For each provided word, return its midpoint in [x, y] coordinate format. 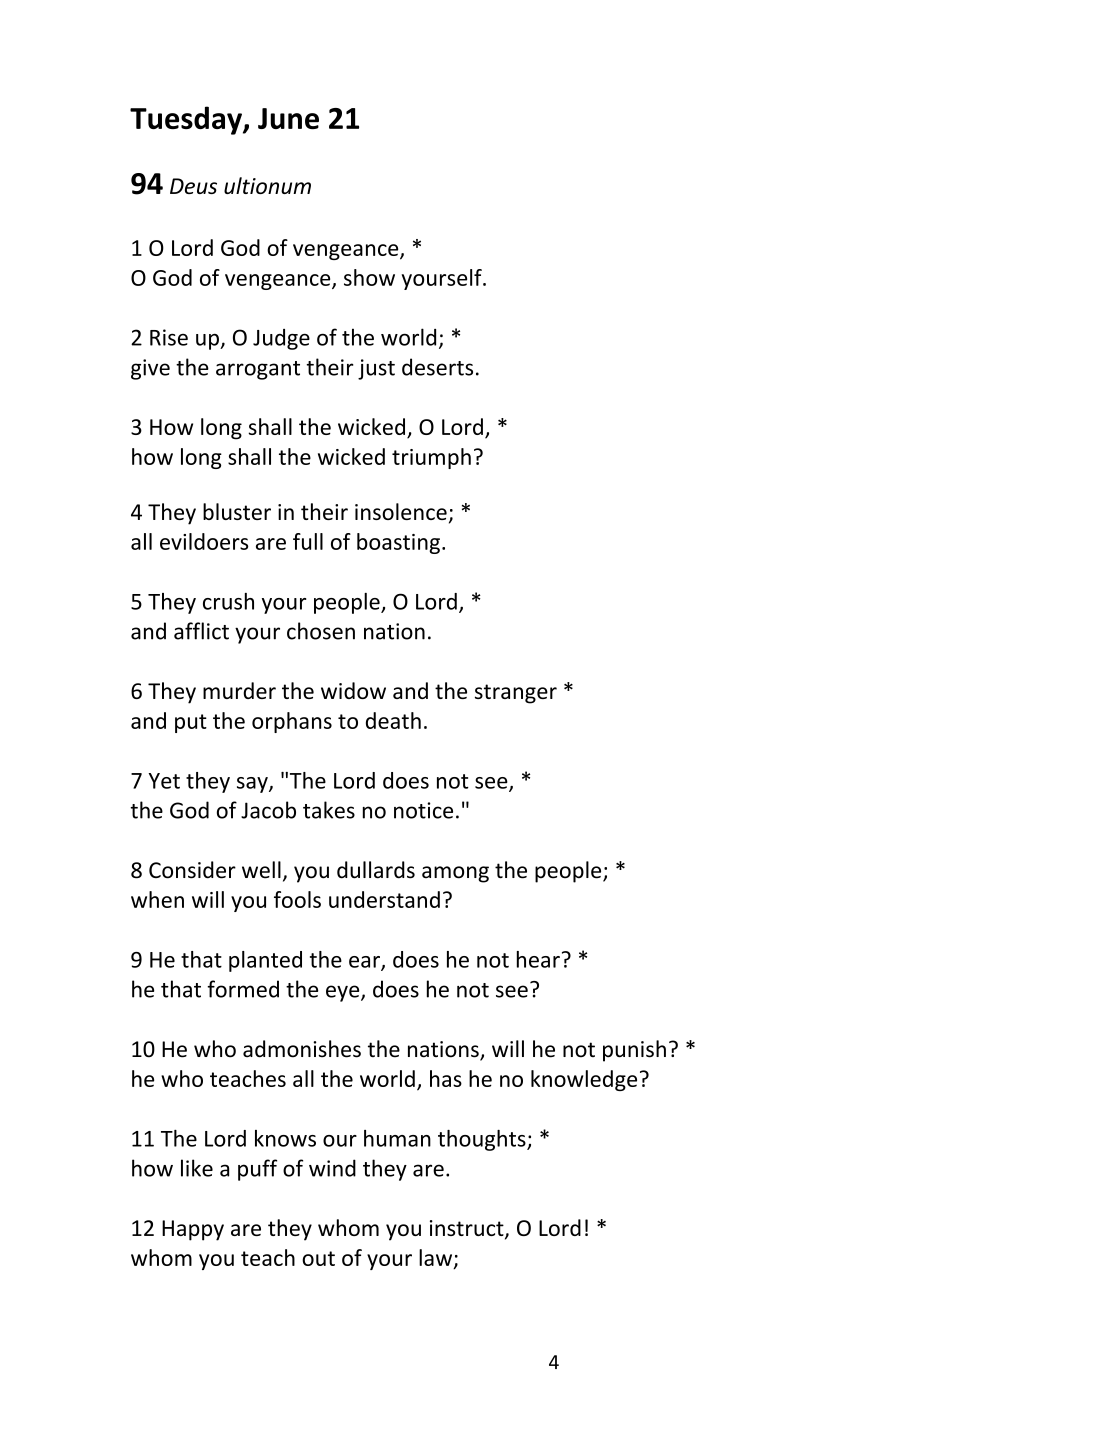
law [437, 1258]
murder [239, 690]
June [288, 118]
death [393, 720]
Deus [193, 186]
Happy [193, 1230]
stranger [516, 694]
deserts [437, 367]
